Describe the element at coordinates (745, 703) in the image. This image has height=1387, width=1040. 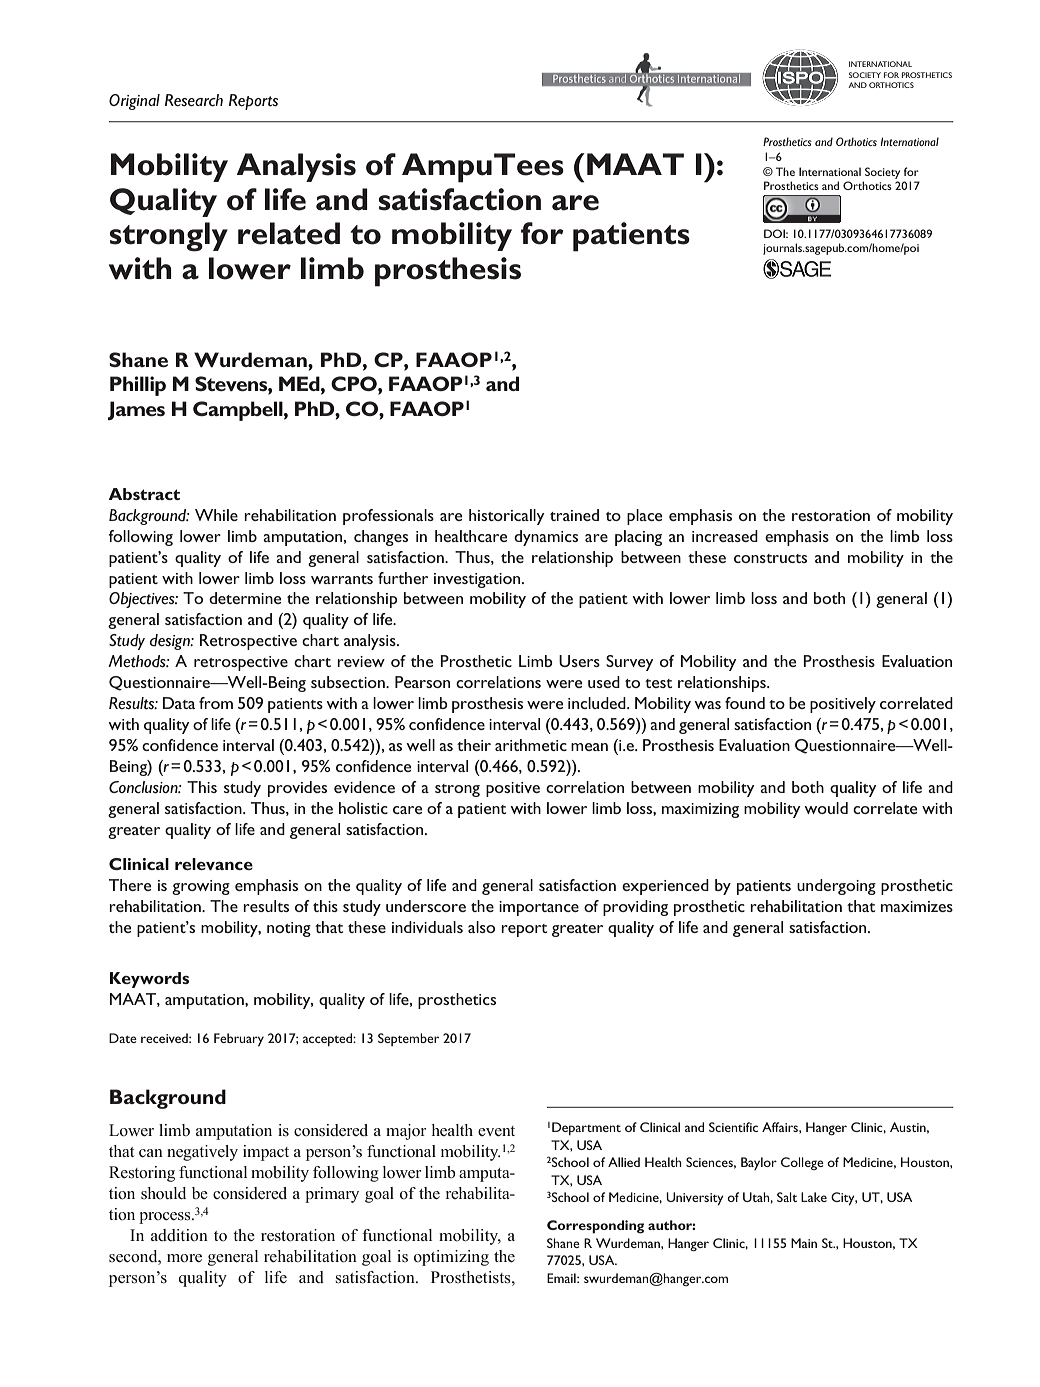
I see `found` at that location.
